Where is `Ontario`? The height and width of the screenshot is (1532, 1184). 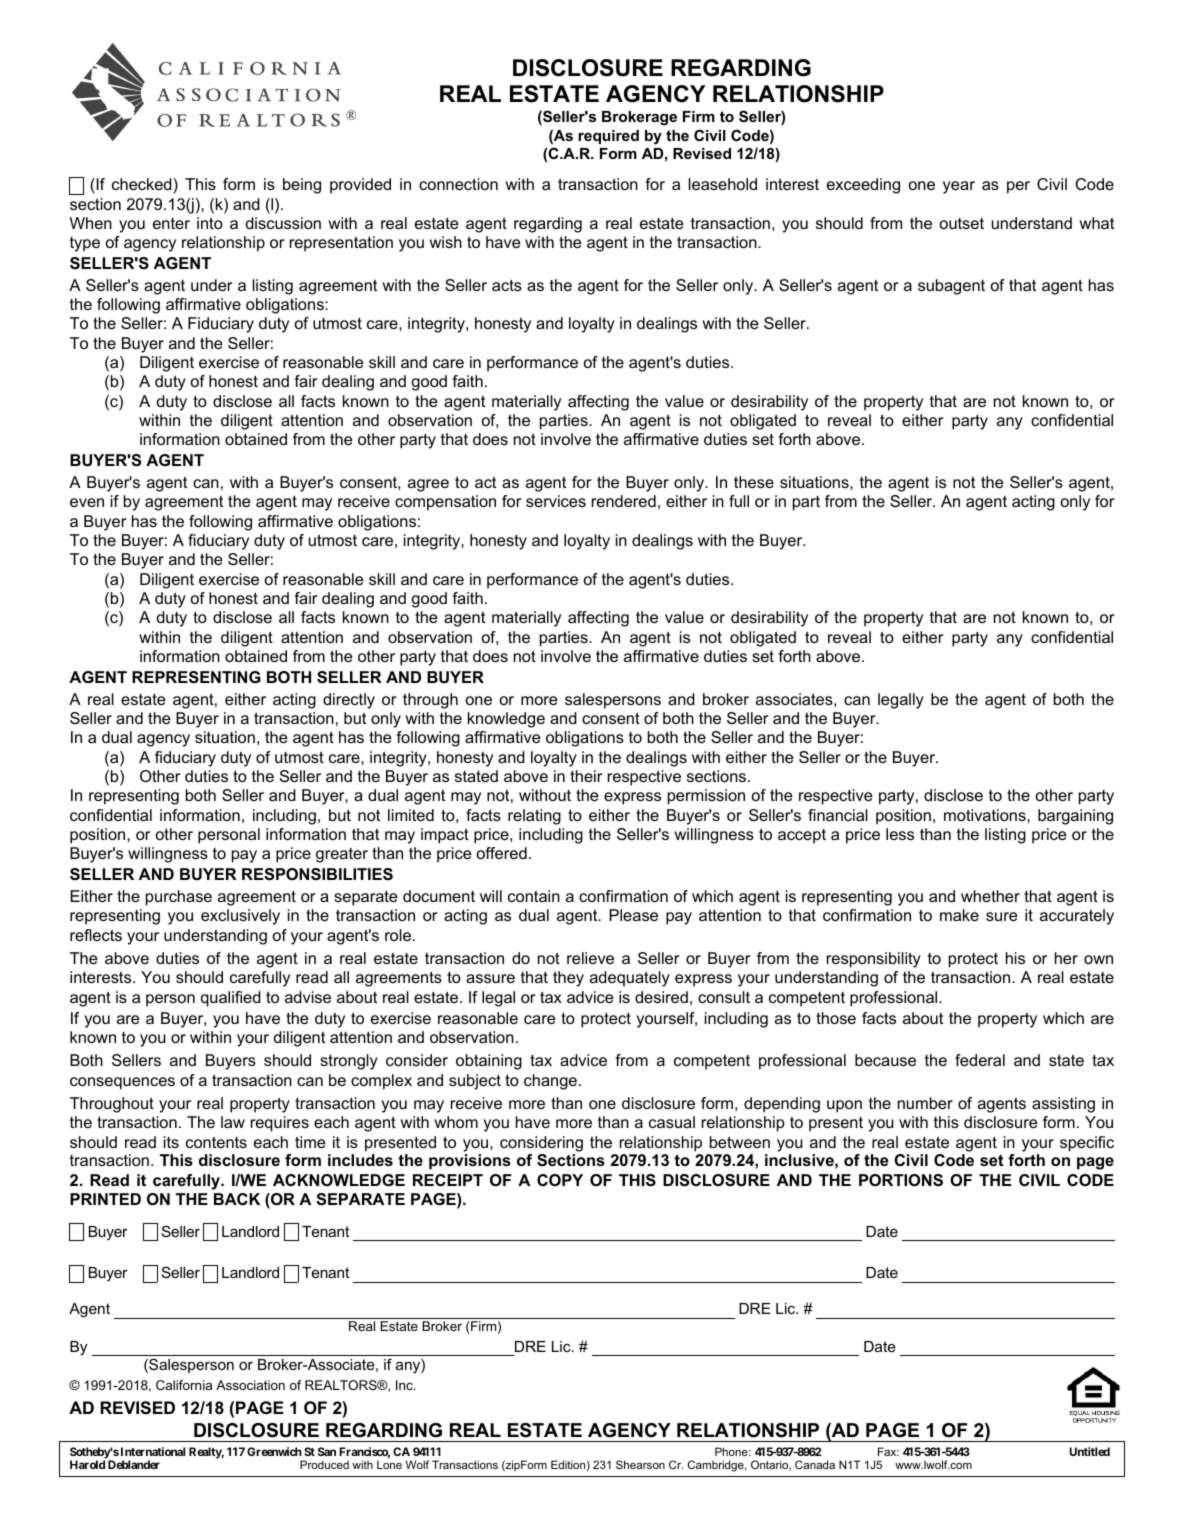 Ontario is located at coordinates (771, 1465).
